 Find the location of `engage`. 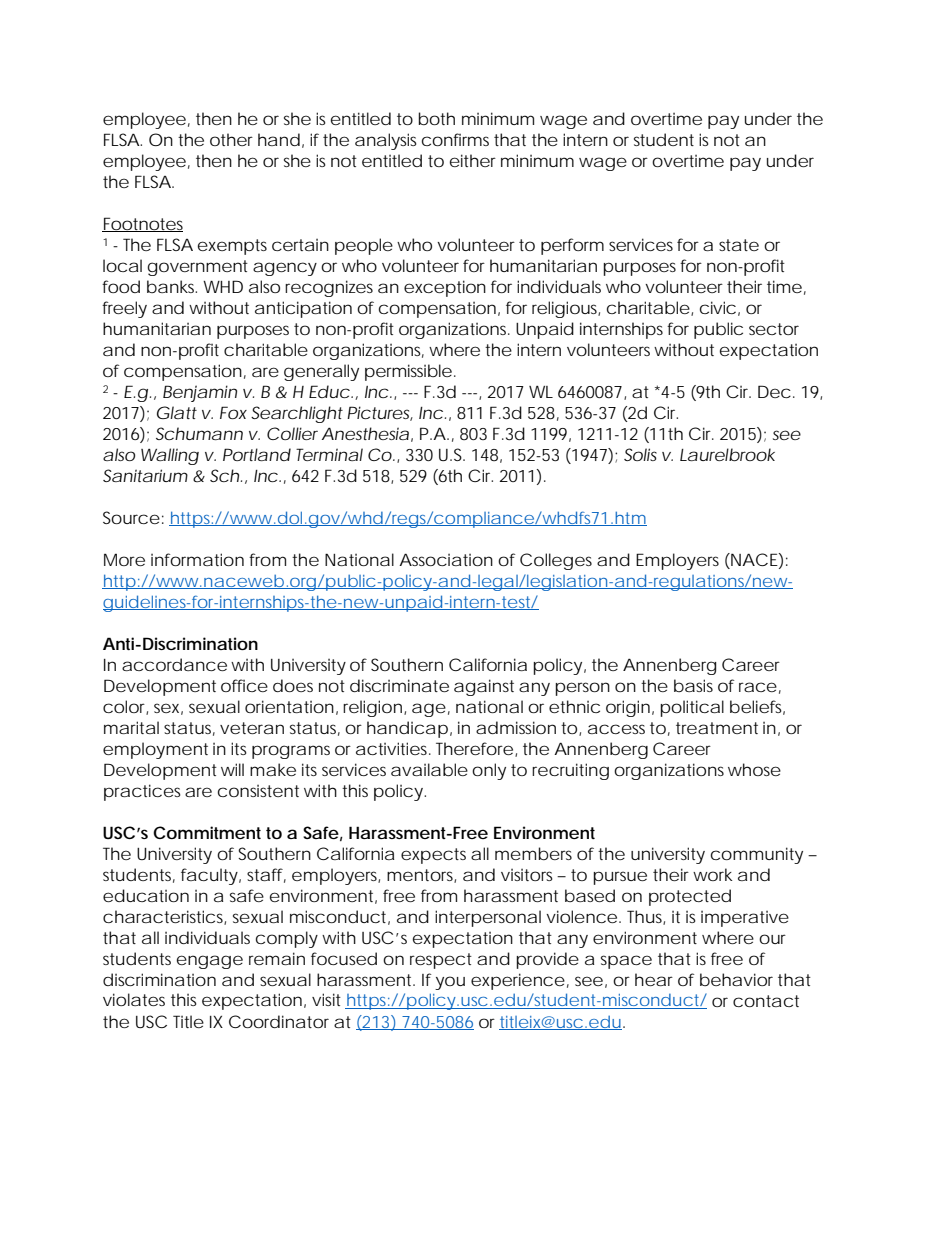

engage is located at coordinates (210, 962).
